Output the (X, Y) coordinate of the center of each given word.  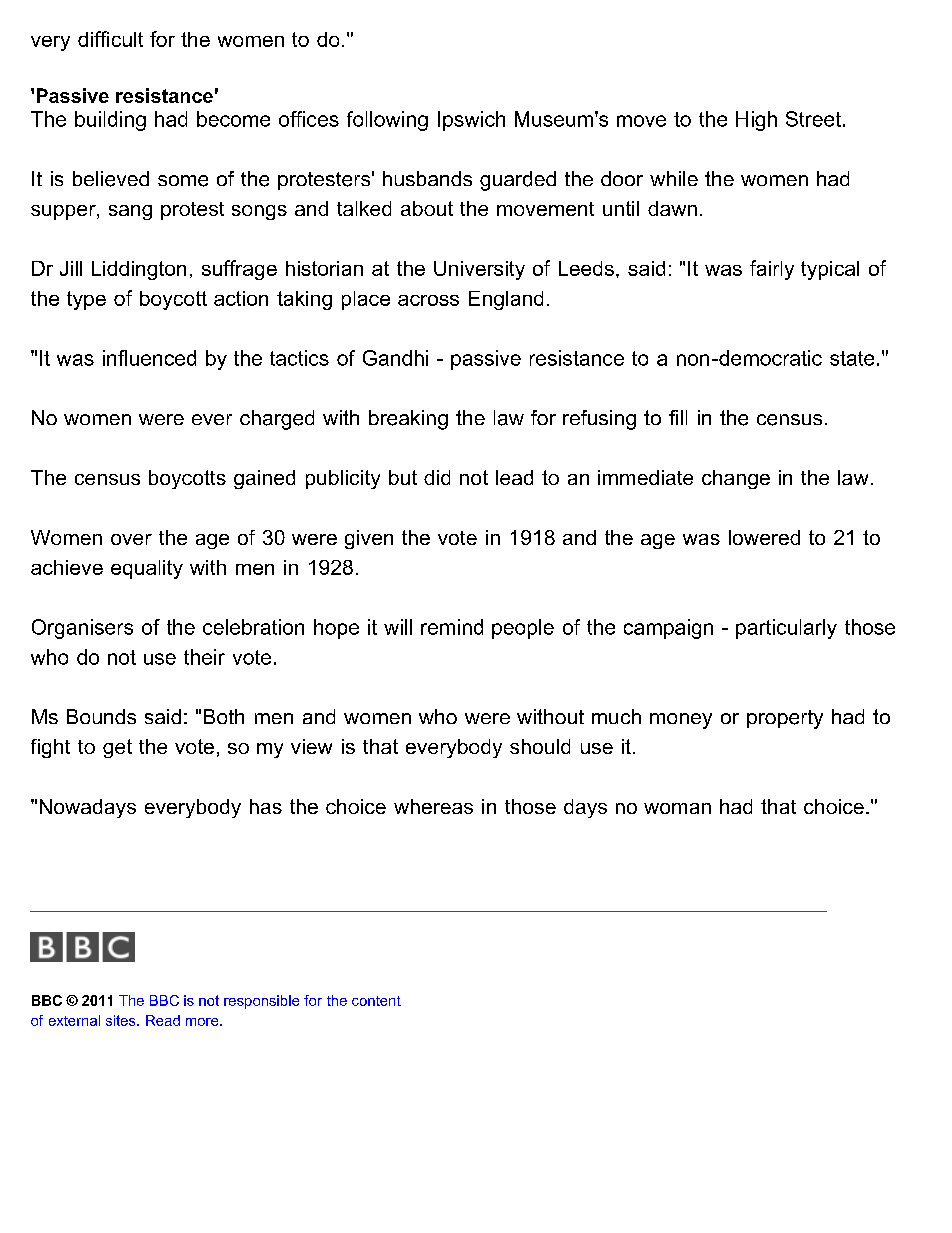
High (756, 121)
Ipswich (471, 121)
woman (677, 808)
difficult (110, 39)
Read (163, 1020)
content (376, 1001)
